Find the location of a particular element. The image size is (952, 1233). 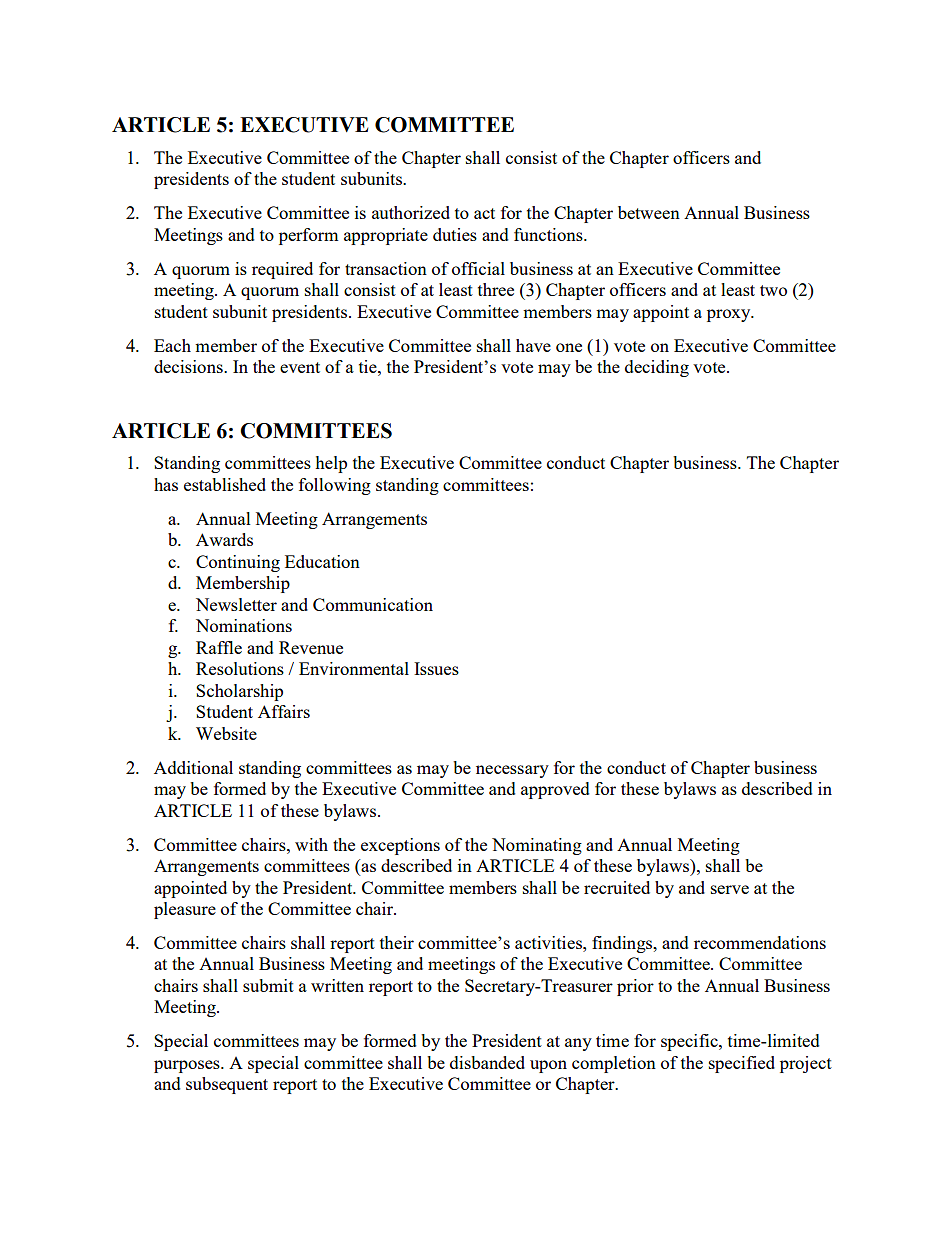

duties is located at coordinates (455, 234).
